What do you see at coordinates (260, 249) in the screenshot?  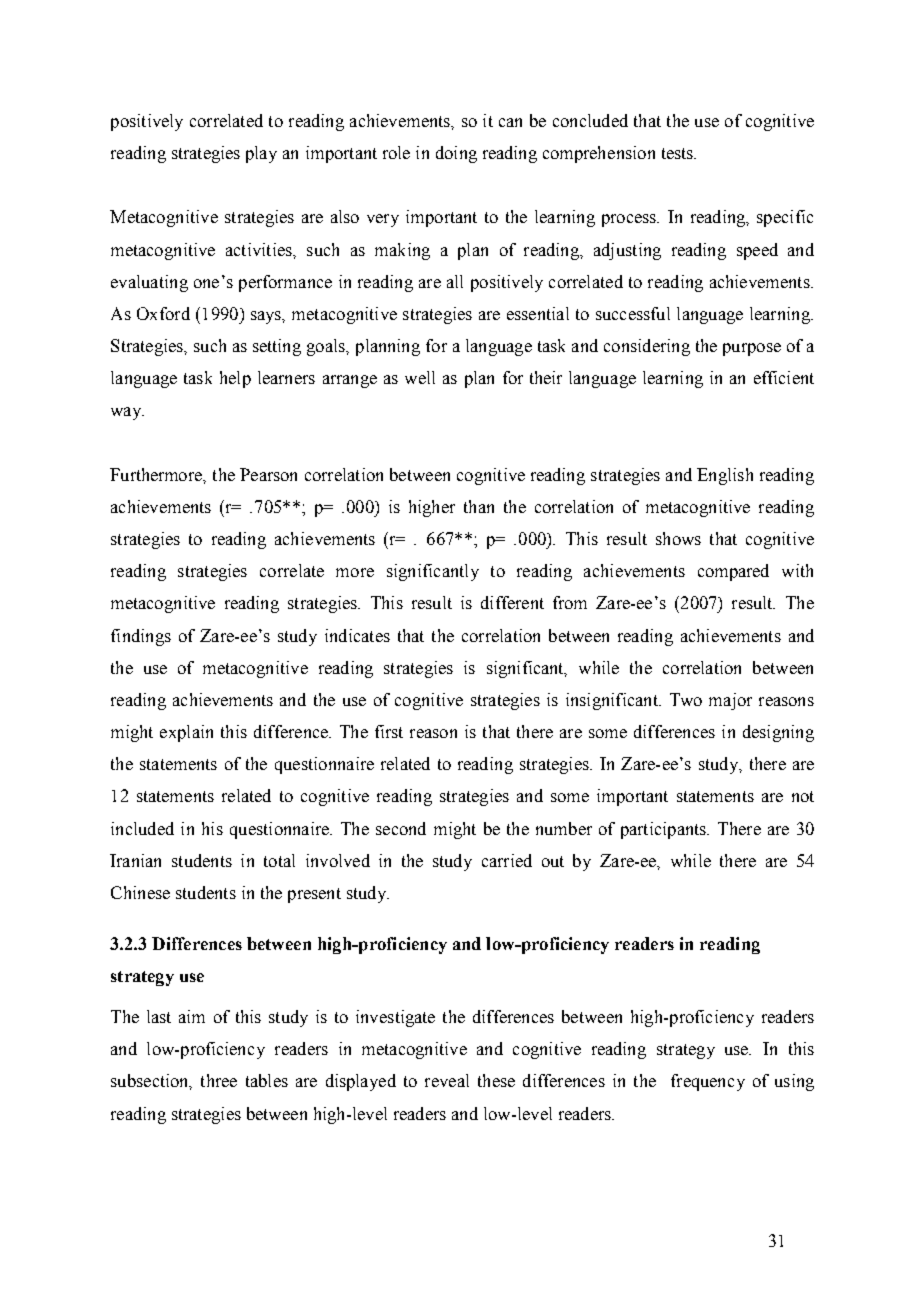 I see `activities` at bounding box center [260, 249].
